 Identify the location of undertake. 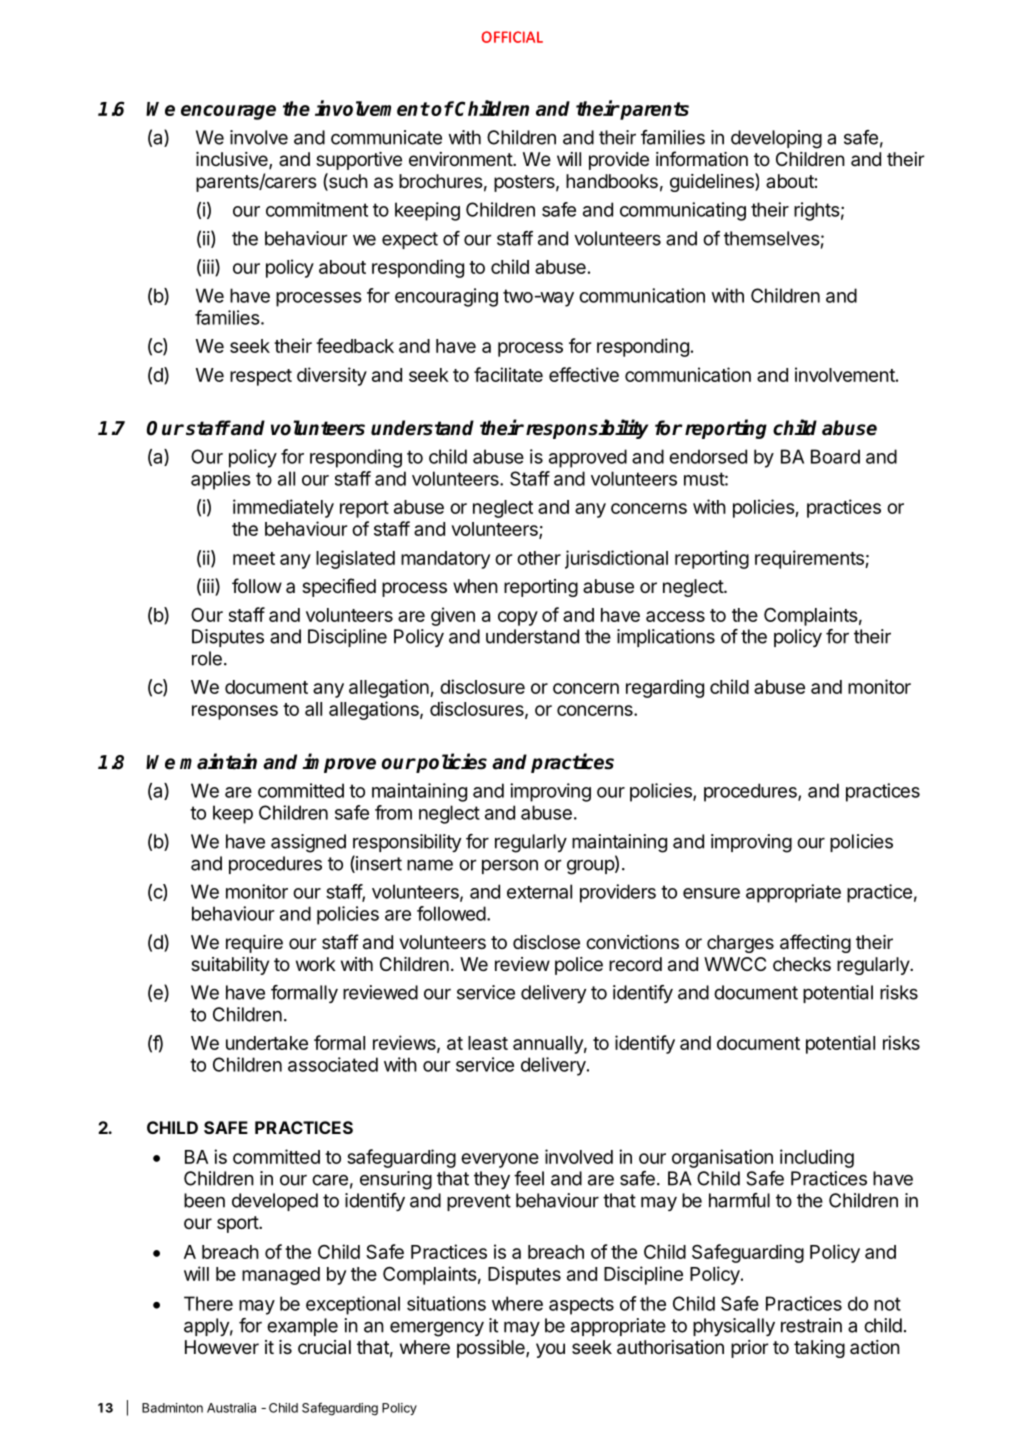
(267, 1043).
